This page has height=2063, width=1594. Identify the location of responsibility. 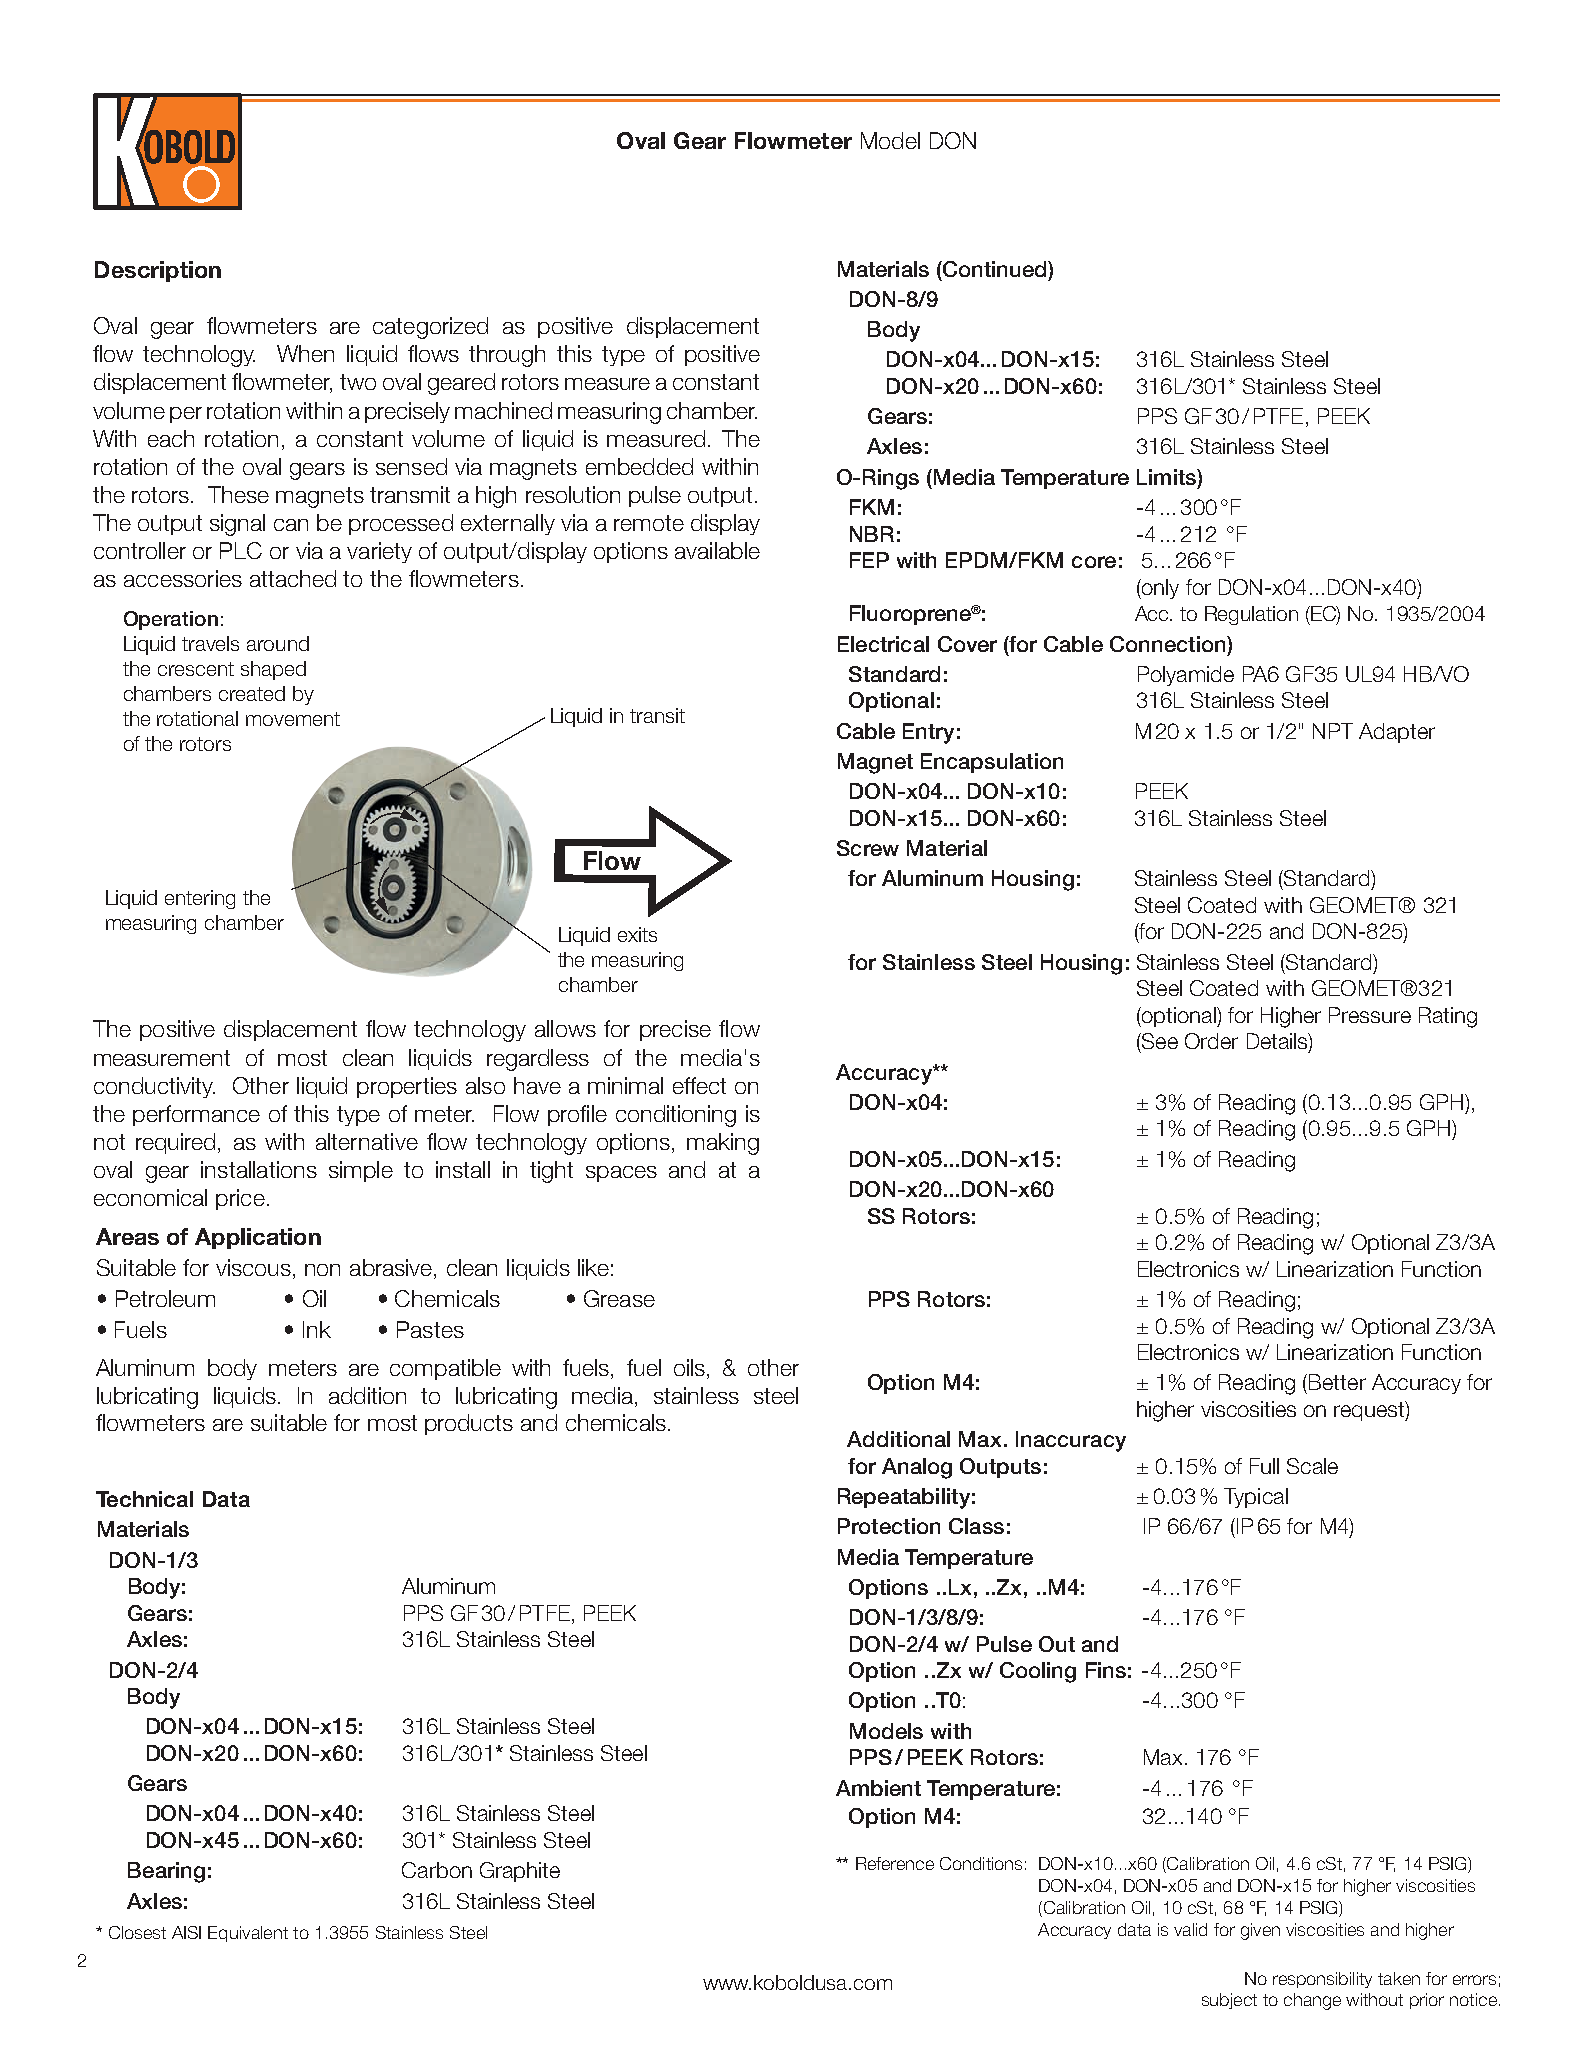
(1322, 1980).
